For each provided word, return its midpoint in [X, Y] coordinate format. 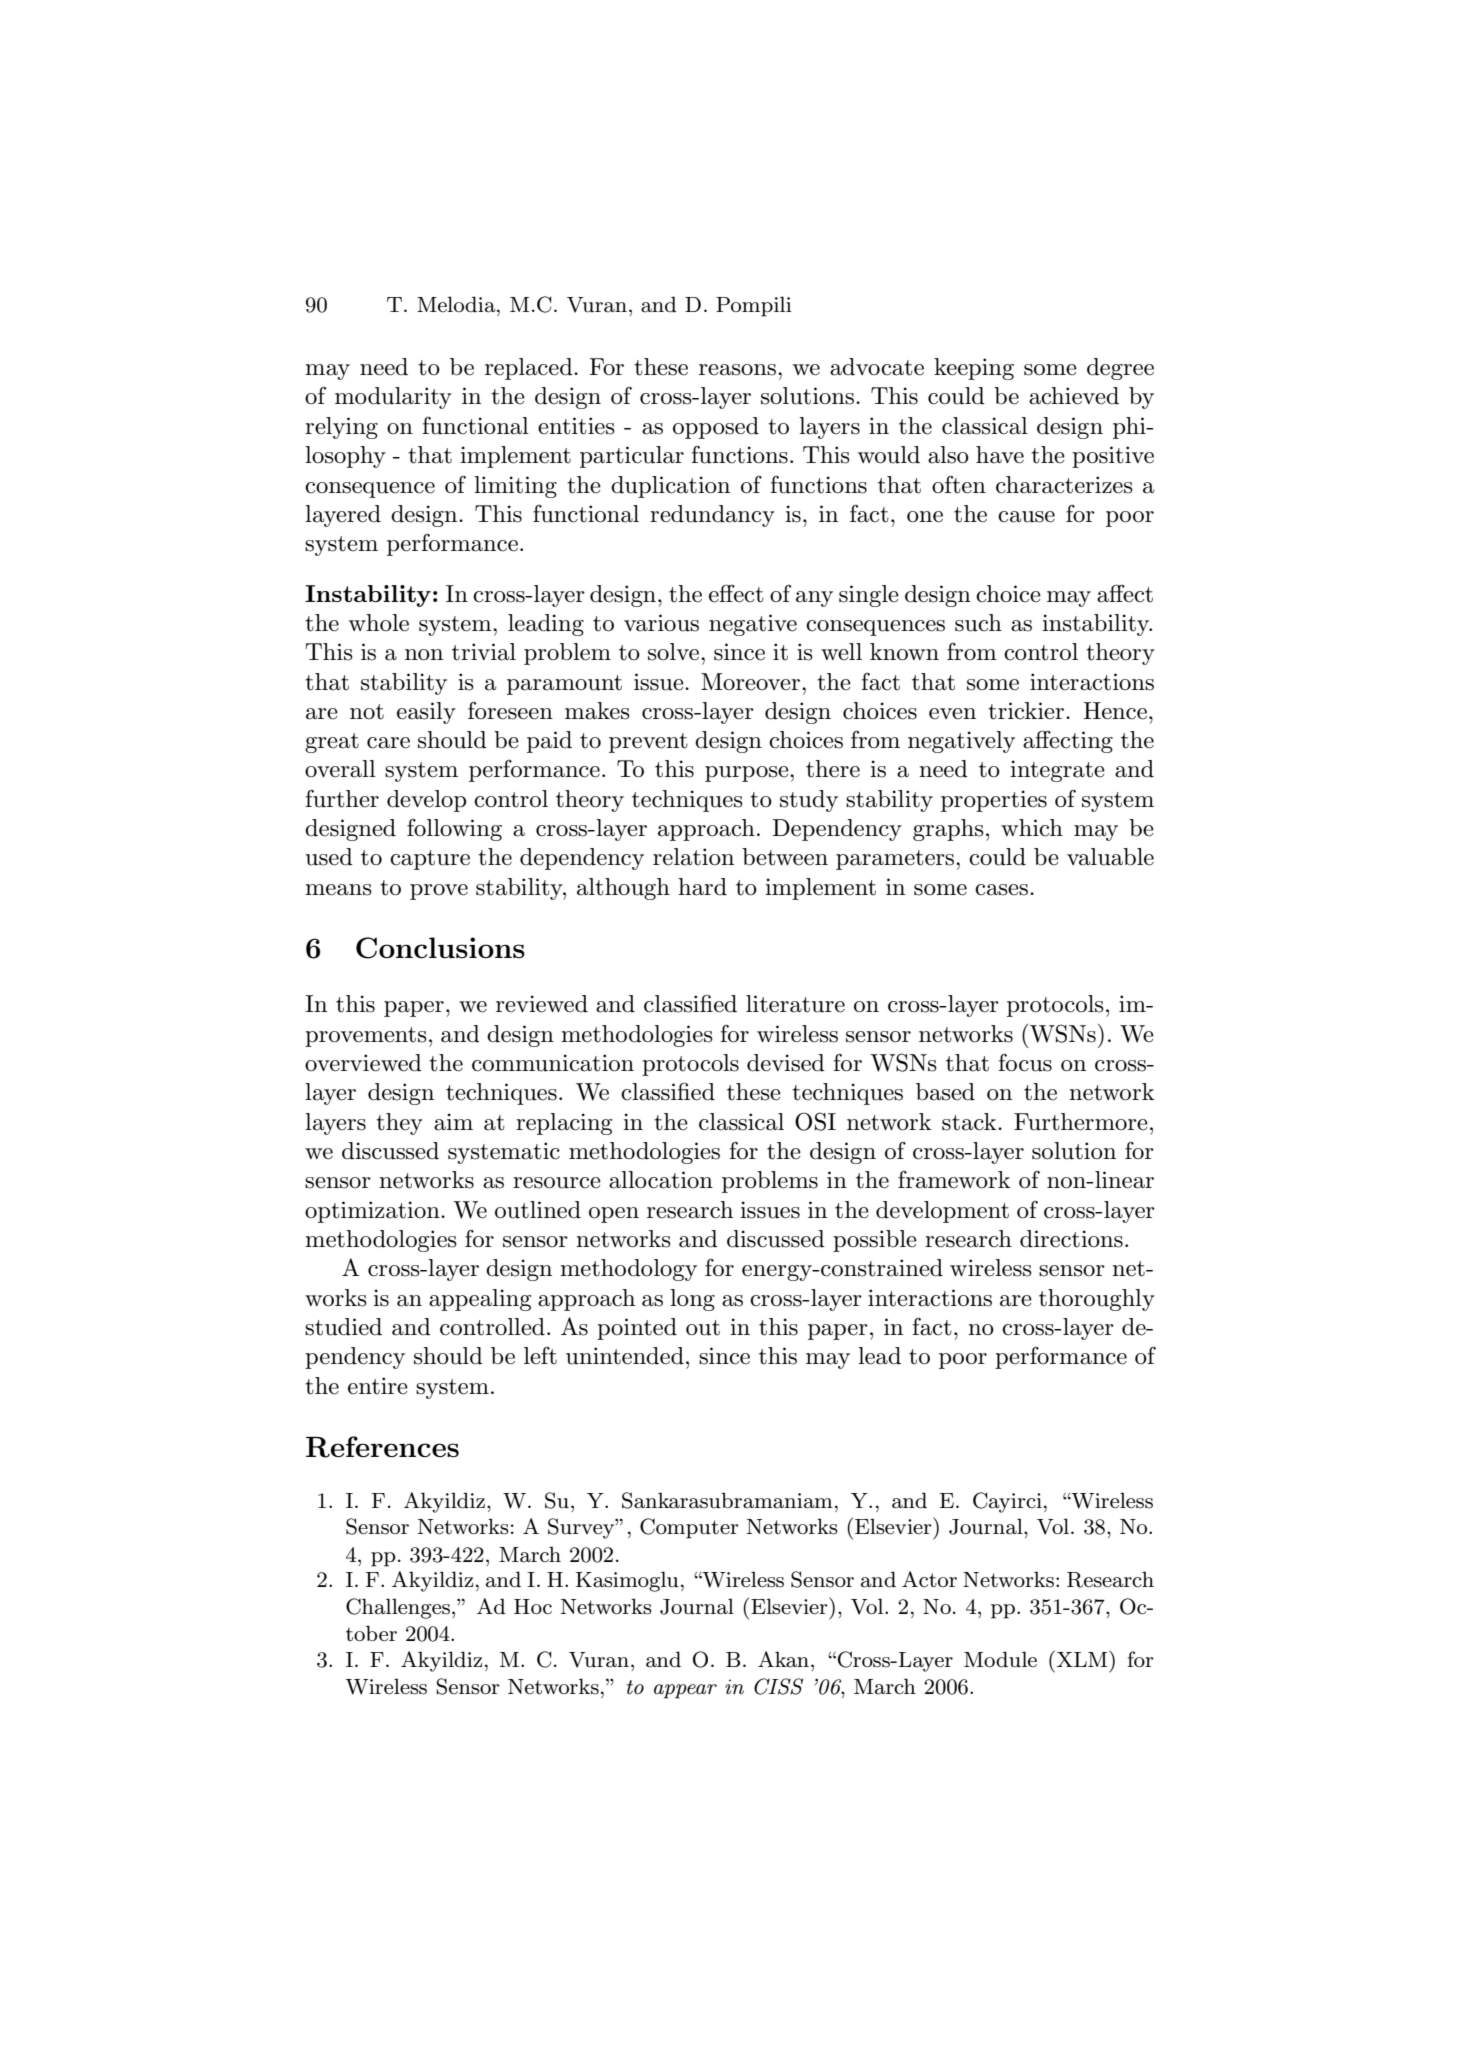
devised [786, 1063]
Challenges [398, 1608]
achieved [1074, 396]
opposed [716, 428]
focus [1025, 1062]
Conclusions [440, 948]
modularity [393, 398]
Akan [783, 1659]
